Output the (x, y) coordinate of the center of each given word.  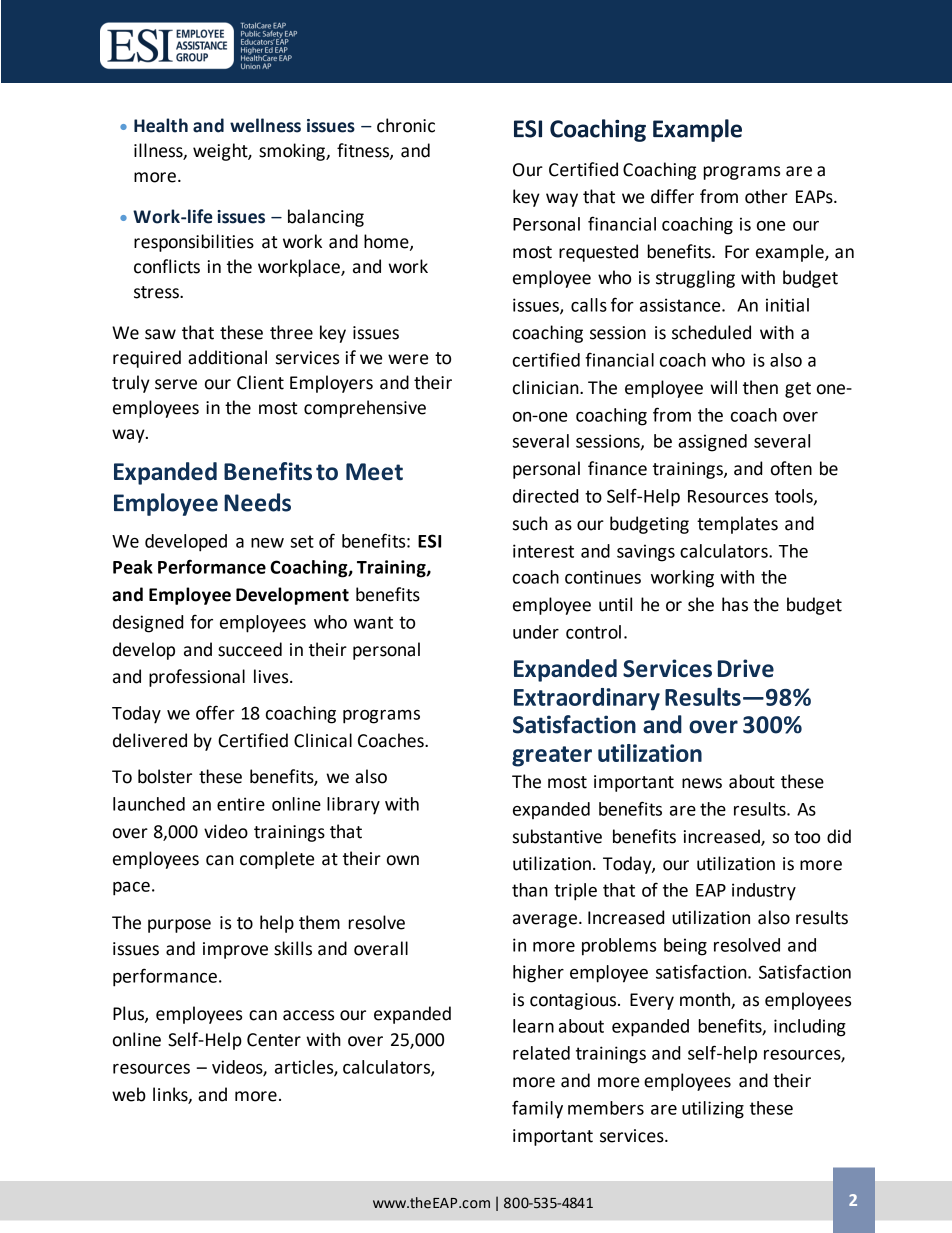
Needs (257, 502)
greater (552, 756)
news (702, 783)
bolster (165, 776)
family (537, 1109)
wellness (265, 125)
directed (545, 496)
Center (274, 1040)
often (791, 468)
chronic (406, 125)
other (766, 196)
